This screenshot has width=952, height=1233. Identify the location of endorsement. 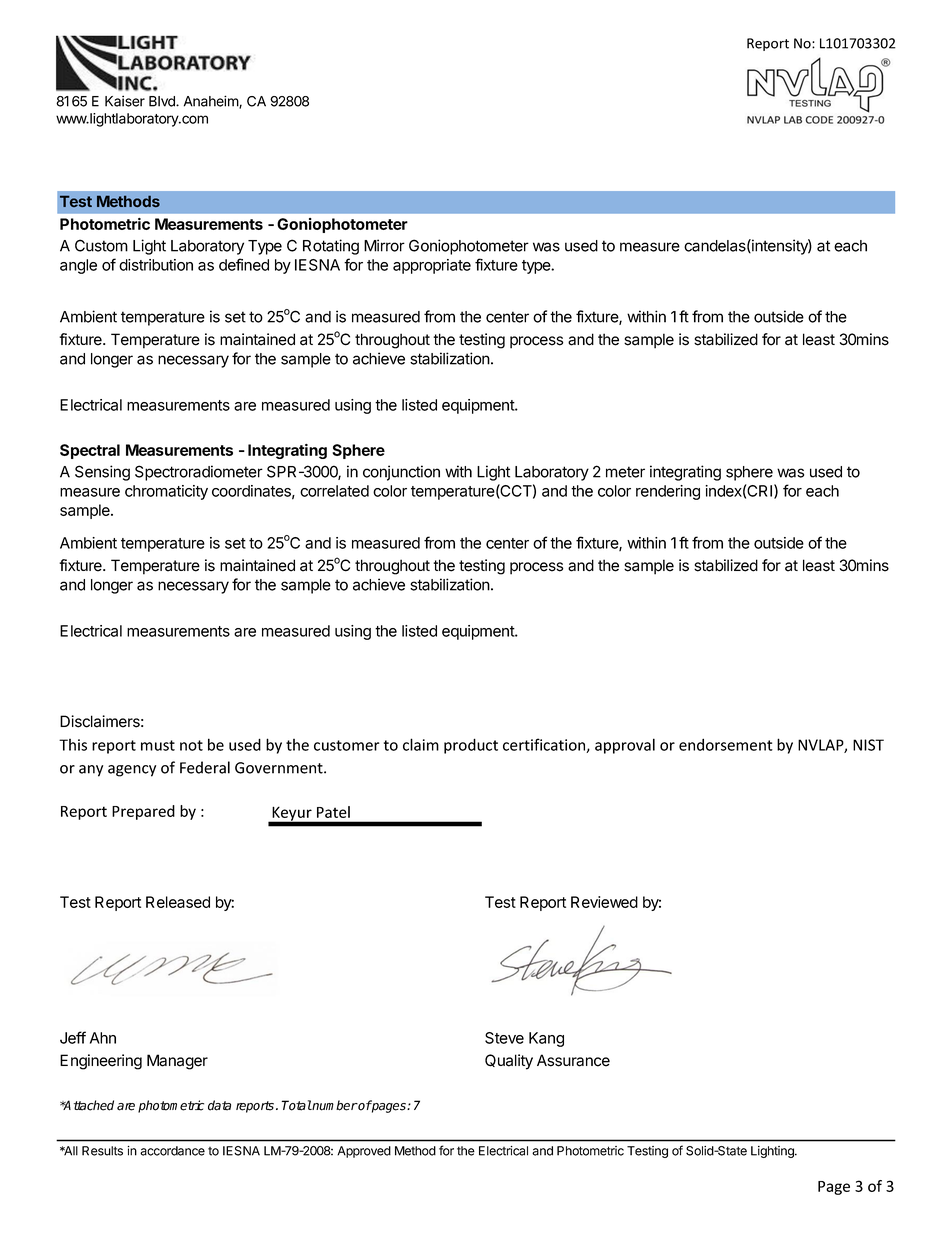
(726, 744).
